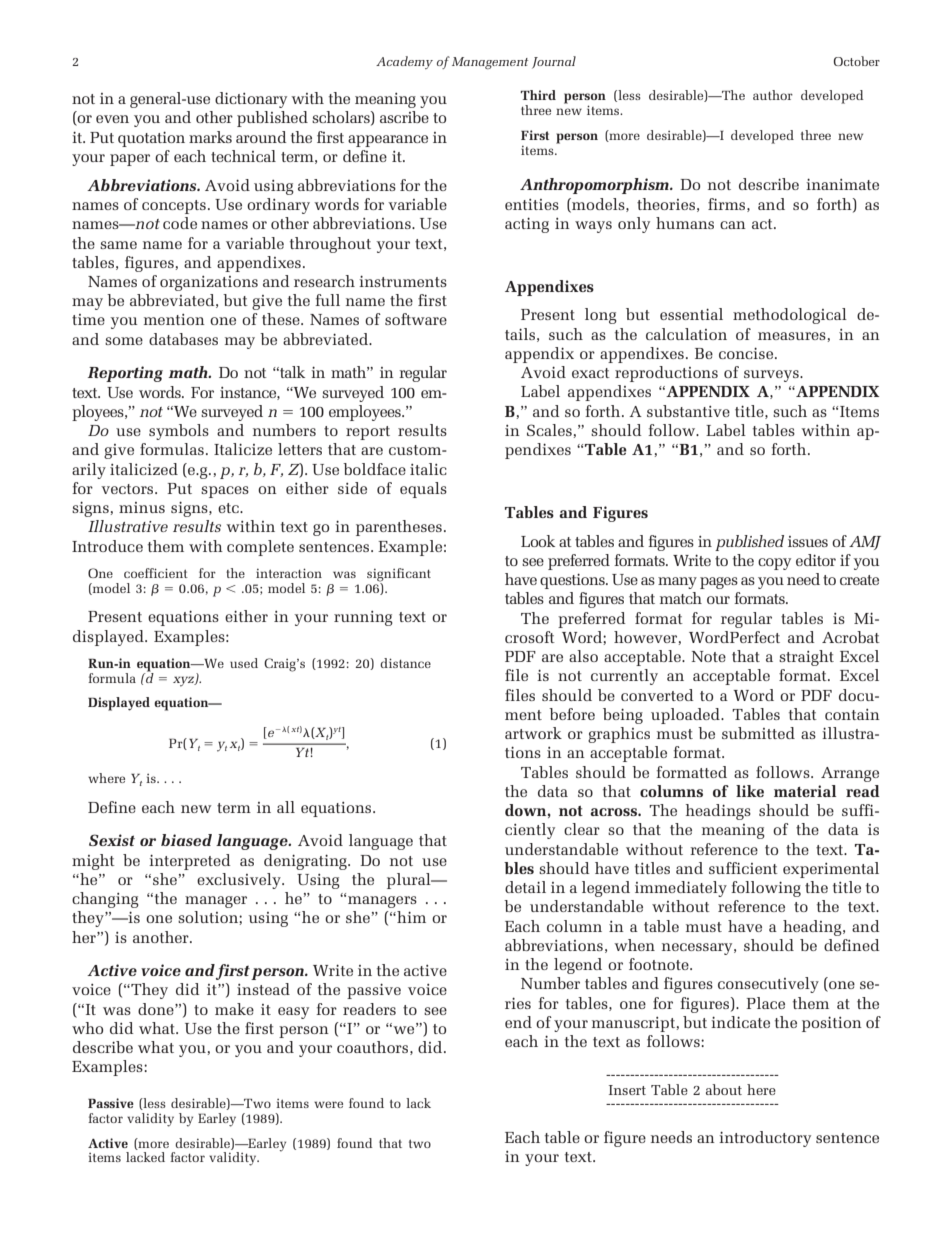  What do you see at coordinates (399, 575) in the screenshot?
I see `significant` at bounding box center [399, 575].
